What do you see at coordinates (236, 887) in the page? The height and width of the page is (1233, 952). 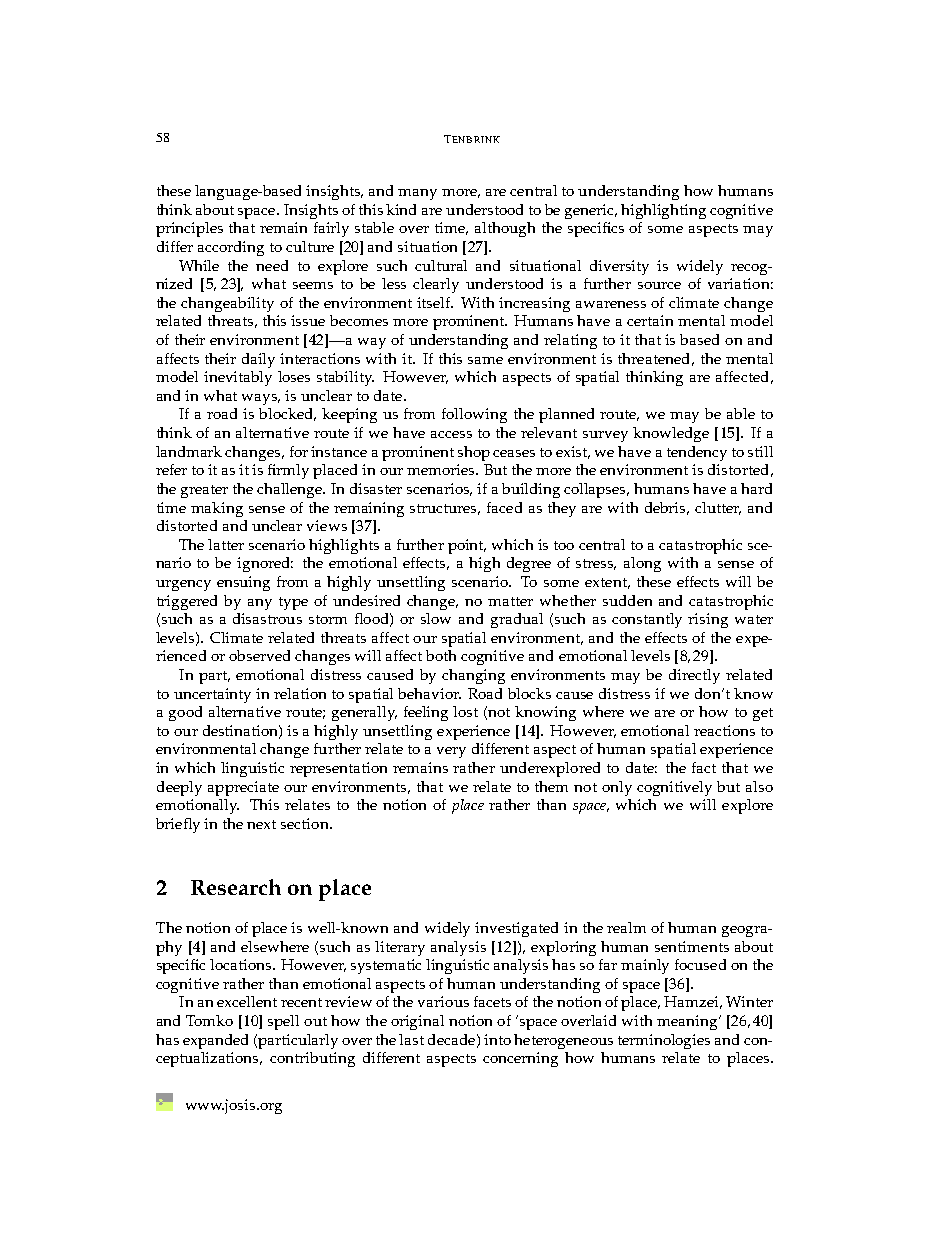 I see `Research` at bounding box center [236, 887].
